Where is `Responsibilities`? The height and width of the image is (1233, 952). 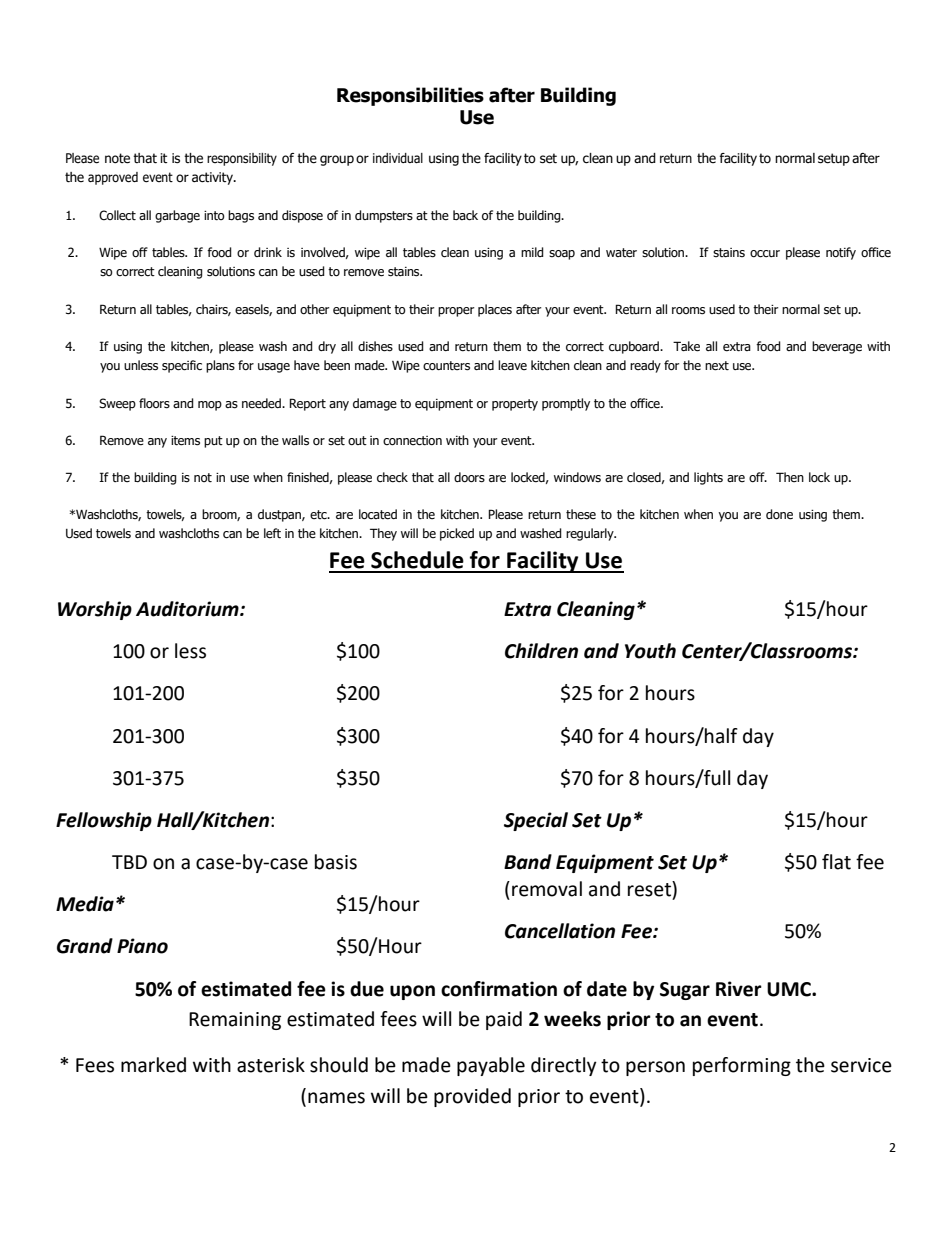
Responsibilities is located at coordinates (410, 96).
